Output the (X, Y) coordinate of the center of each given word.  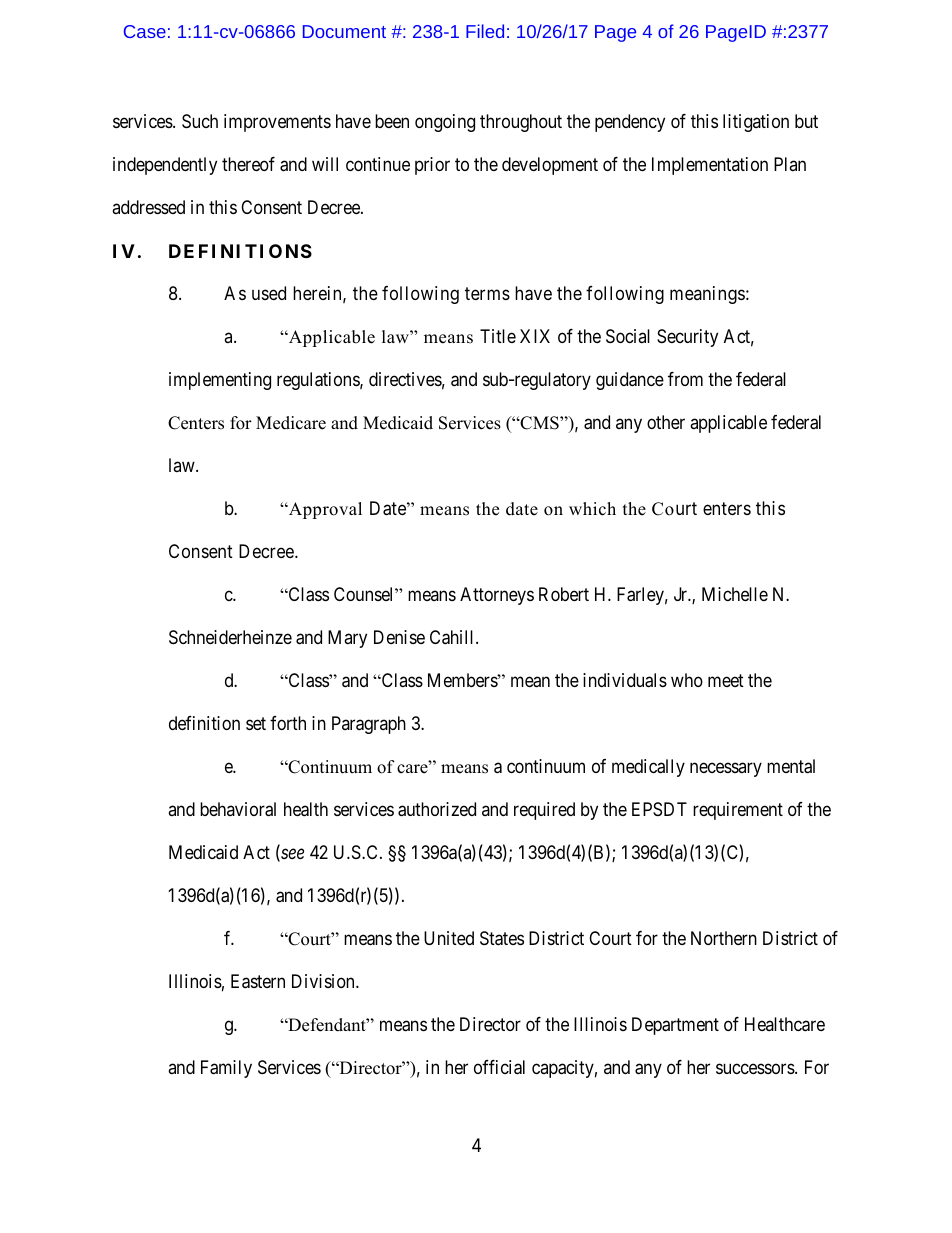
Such (200, 121)
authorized (437, 809)
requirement (738, 811)
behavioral (238, 809)
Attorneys (497, 596)
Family (226, 1069)
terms (487, 294)
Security (687, 338)
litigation (756, 123)
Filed (485, 31)
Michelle (735, 594)
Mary (347, 639)
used (269, 293)
